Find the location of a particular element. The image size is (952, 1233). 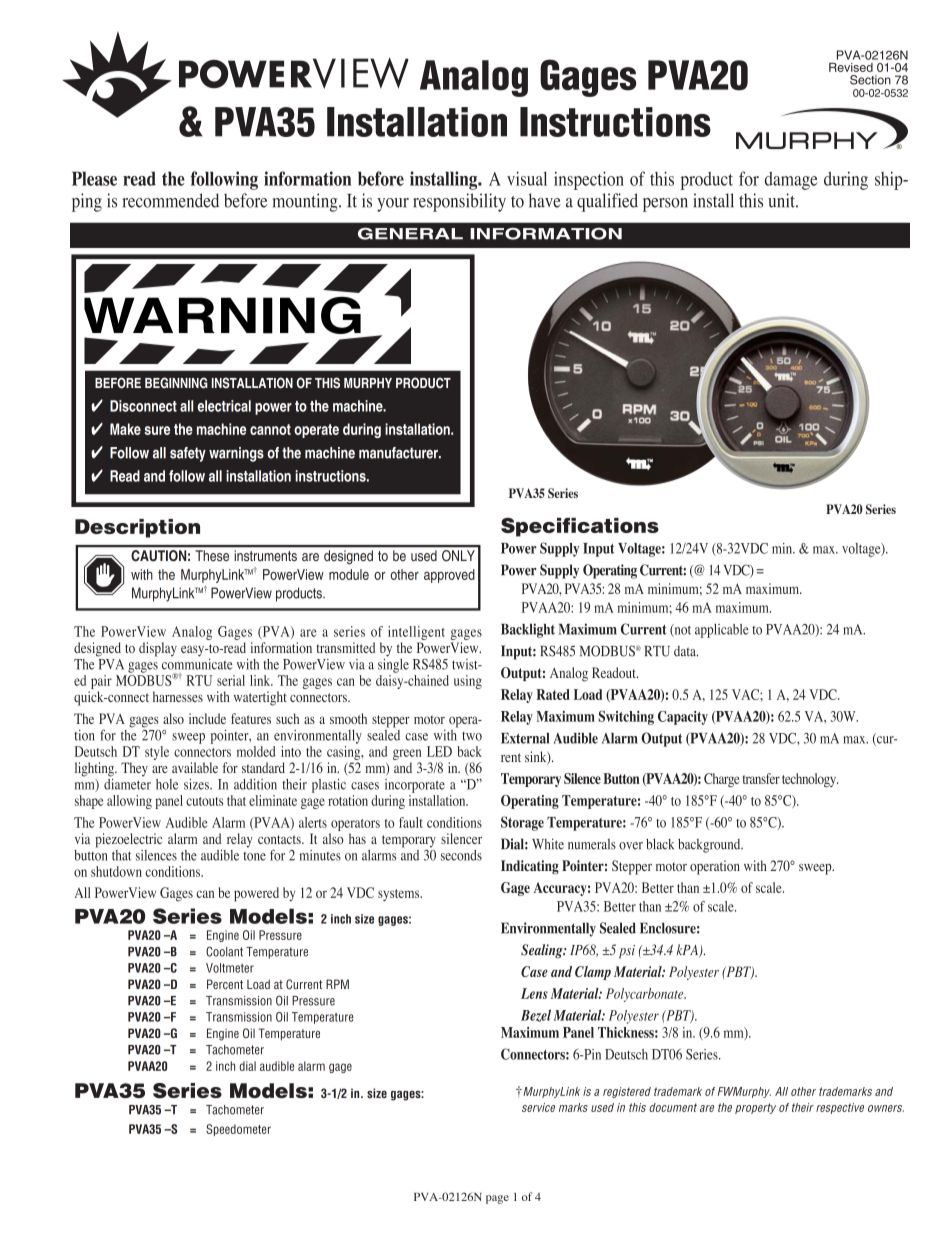

Revised is located at coordinates (851, 67).
